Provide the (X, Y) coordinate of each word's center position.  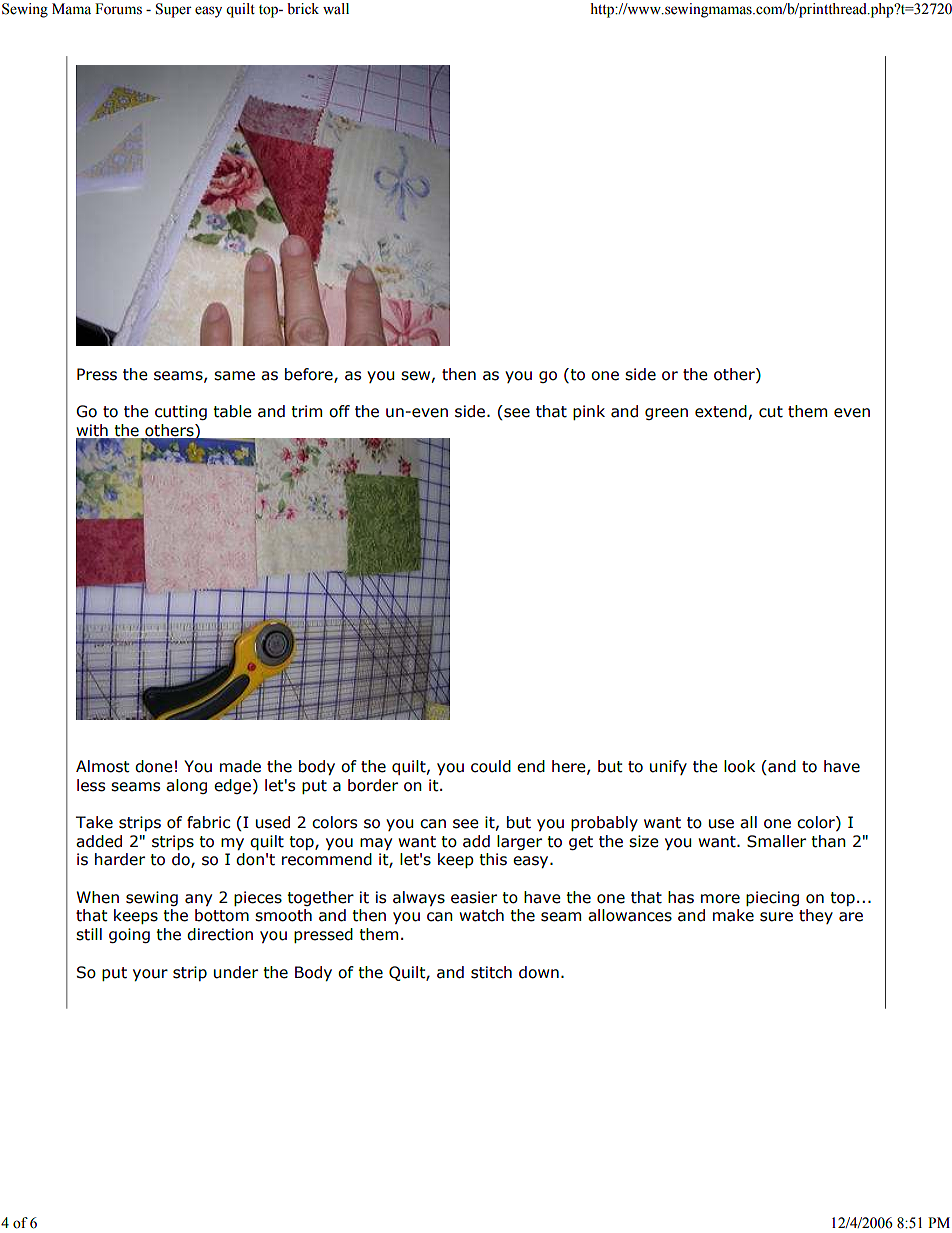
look (739, 766)
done (154, 766)
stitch (491, 972)
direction (220, 934)
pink (589, 412)
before (310, 375)
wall (336, 8)
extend (721, 411)
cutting (181, 412)
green (666, 414)
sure (776, 917)
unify (668, 767)
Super (174, 10)
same (234, 376)
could (491, 766)
